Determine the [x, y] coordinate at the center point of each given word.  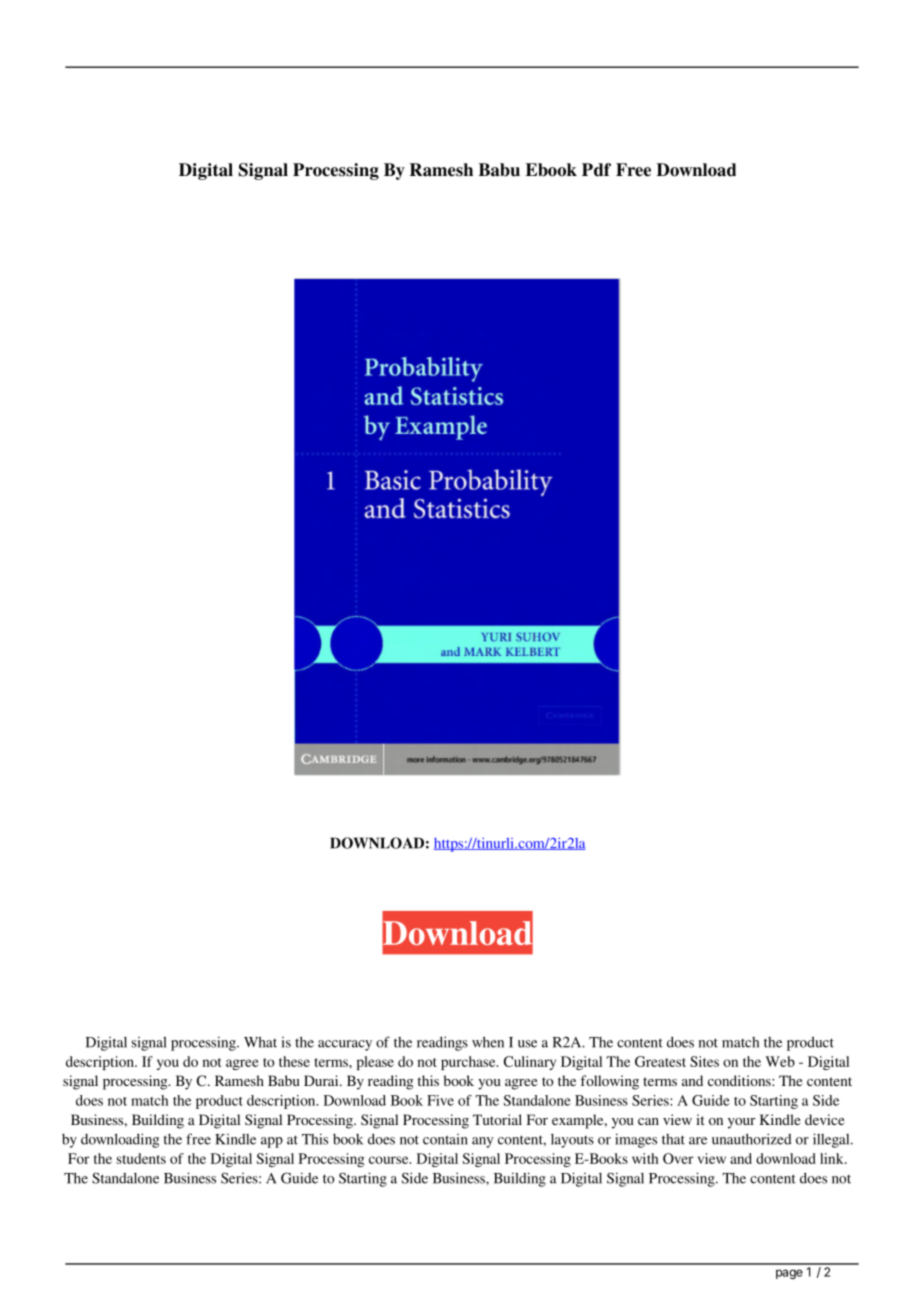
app [272, 1142]
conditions [740, 1080]
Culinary [530, 1063]
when [488, 1042]
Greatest [660, 1061]
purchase [469, 1063]
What [260, 1042]
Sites [704, 1061]
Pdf [596, 170]
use [527, 1044]
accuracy [345, 1045]
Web [780, 1061]
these [294, 1061]
